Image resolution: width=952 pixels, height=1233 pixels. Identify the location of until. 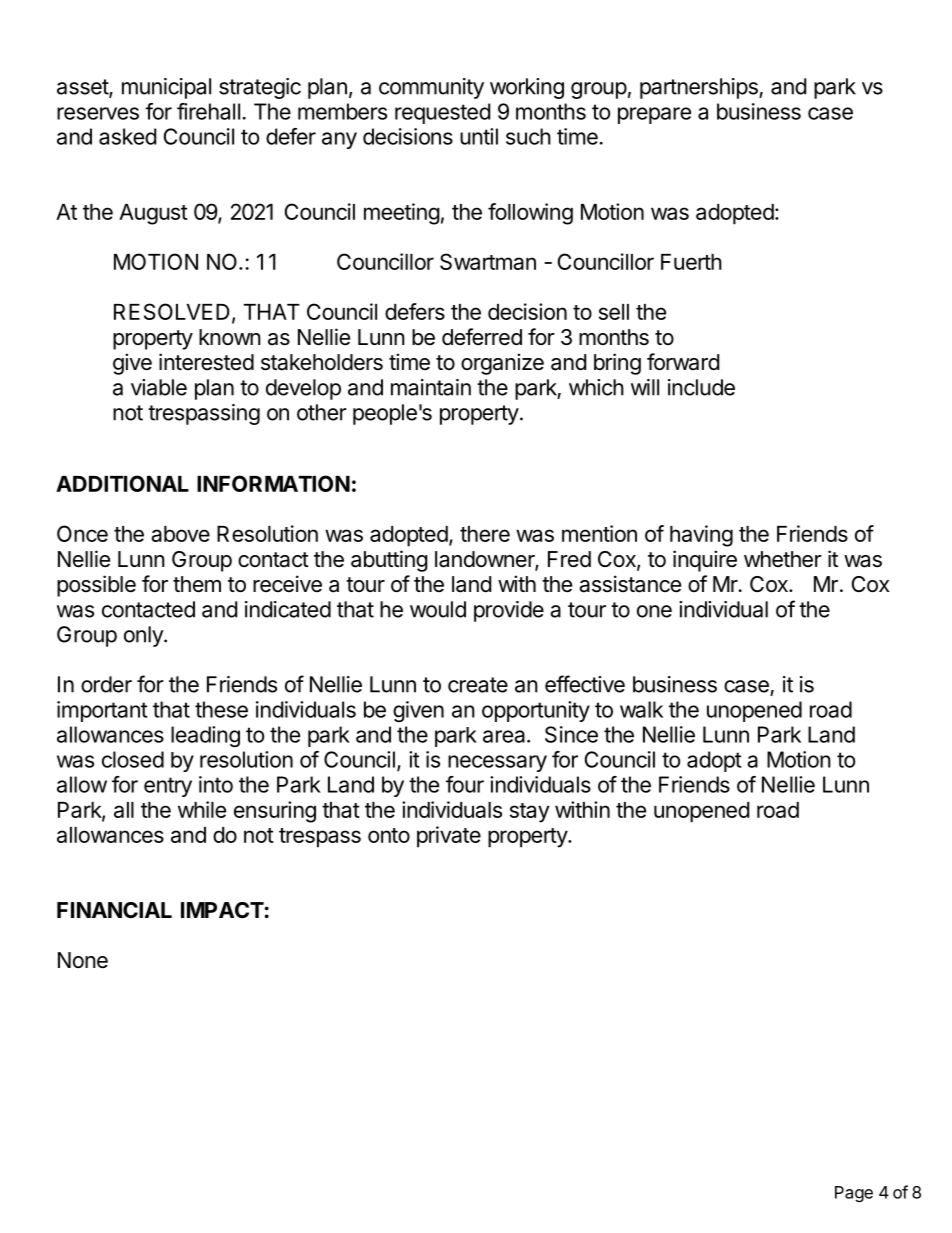
(479, 136).
